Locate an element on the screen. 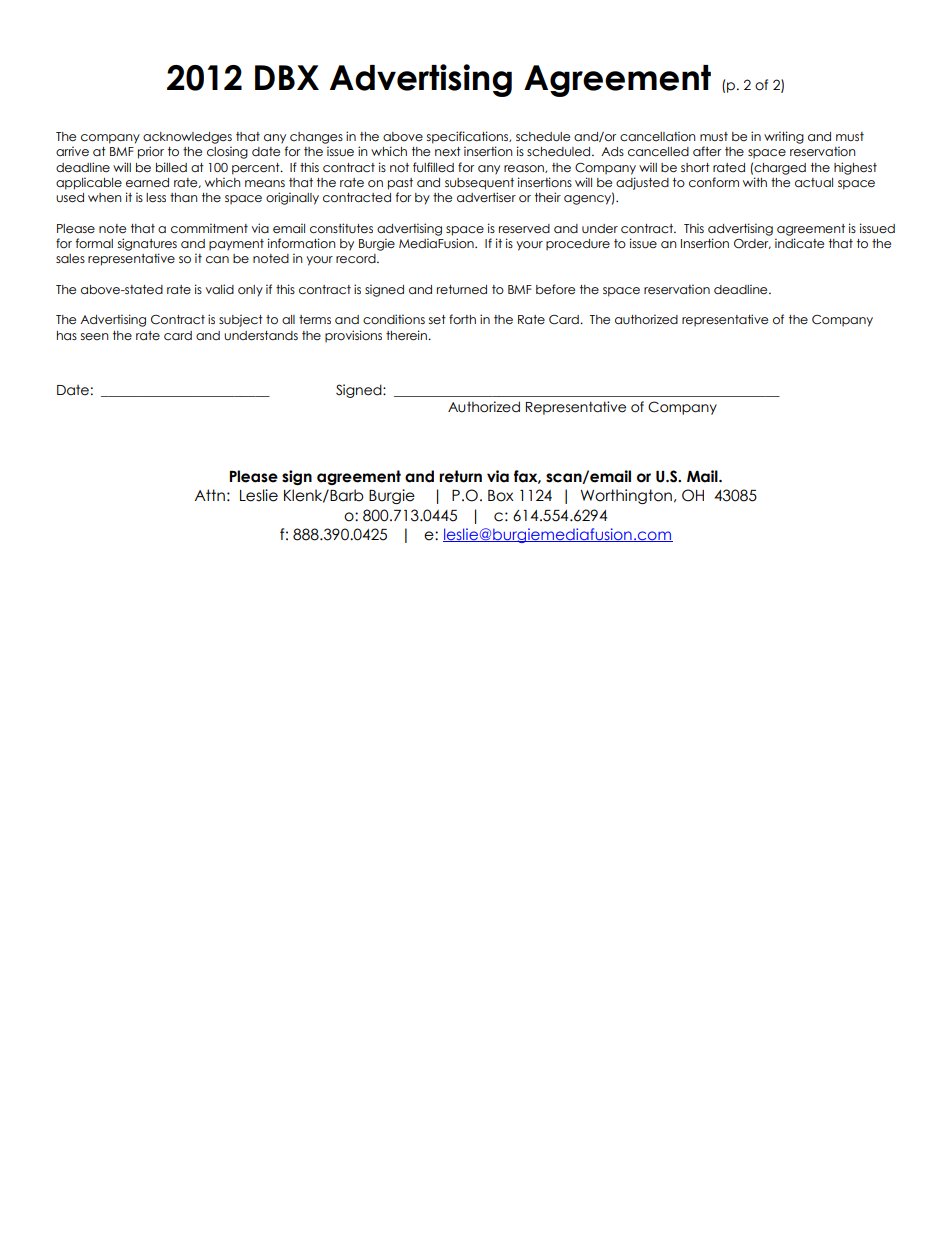  Worthington is located at coordinates (626, 496).
